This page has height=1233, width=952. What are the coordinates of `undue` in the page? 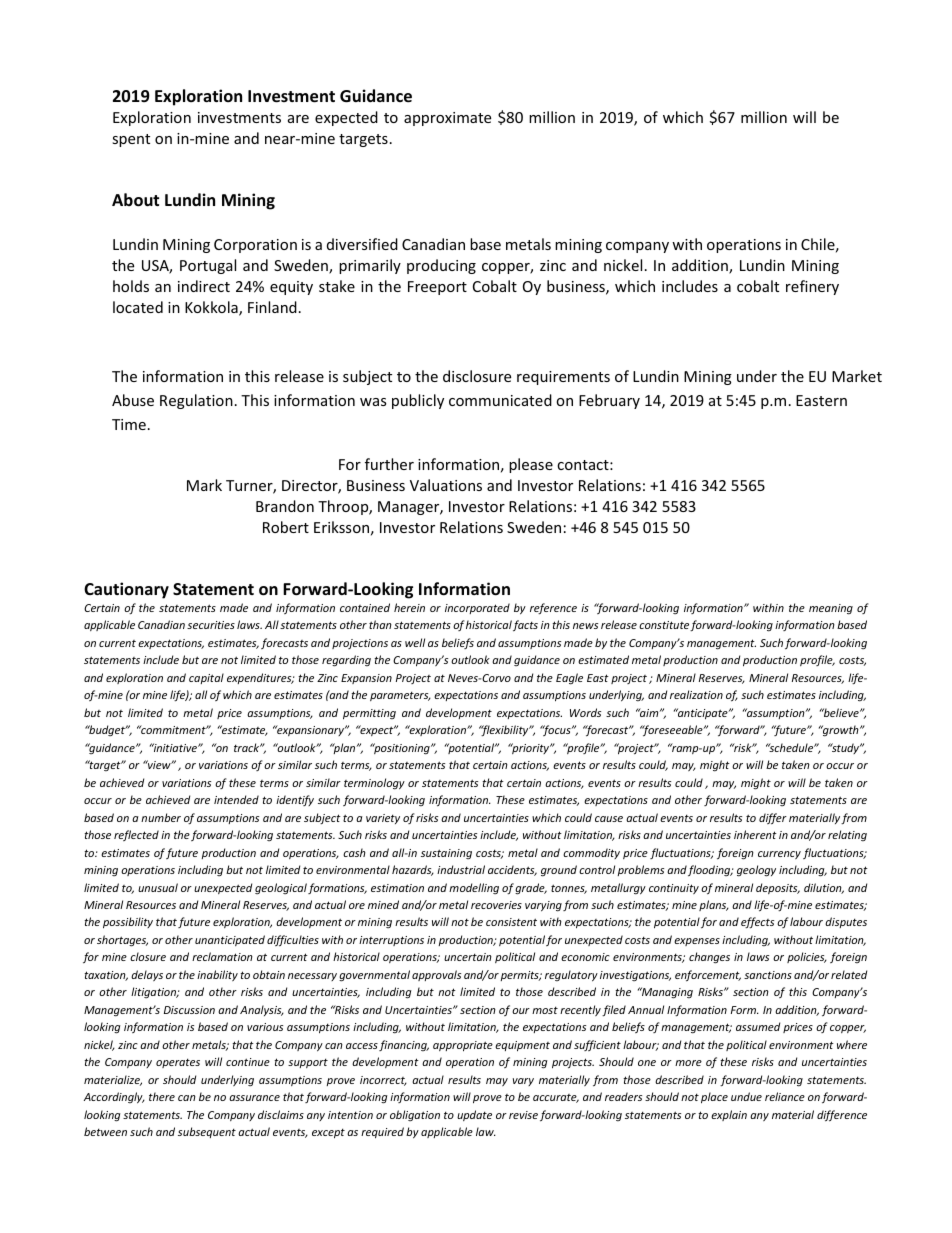 It's located at (746, 1096).
